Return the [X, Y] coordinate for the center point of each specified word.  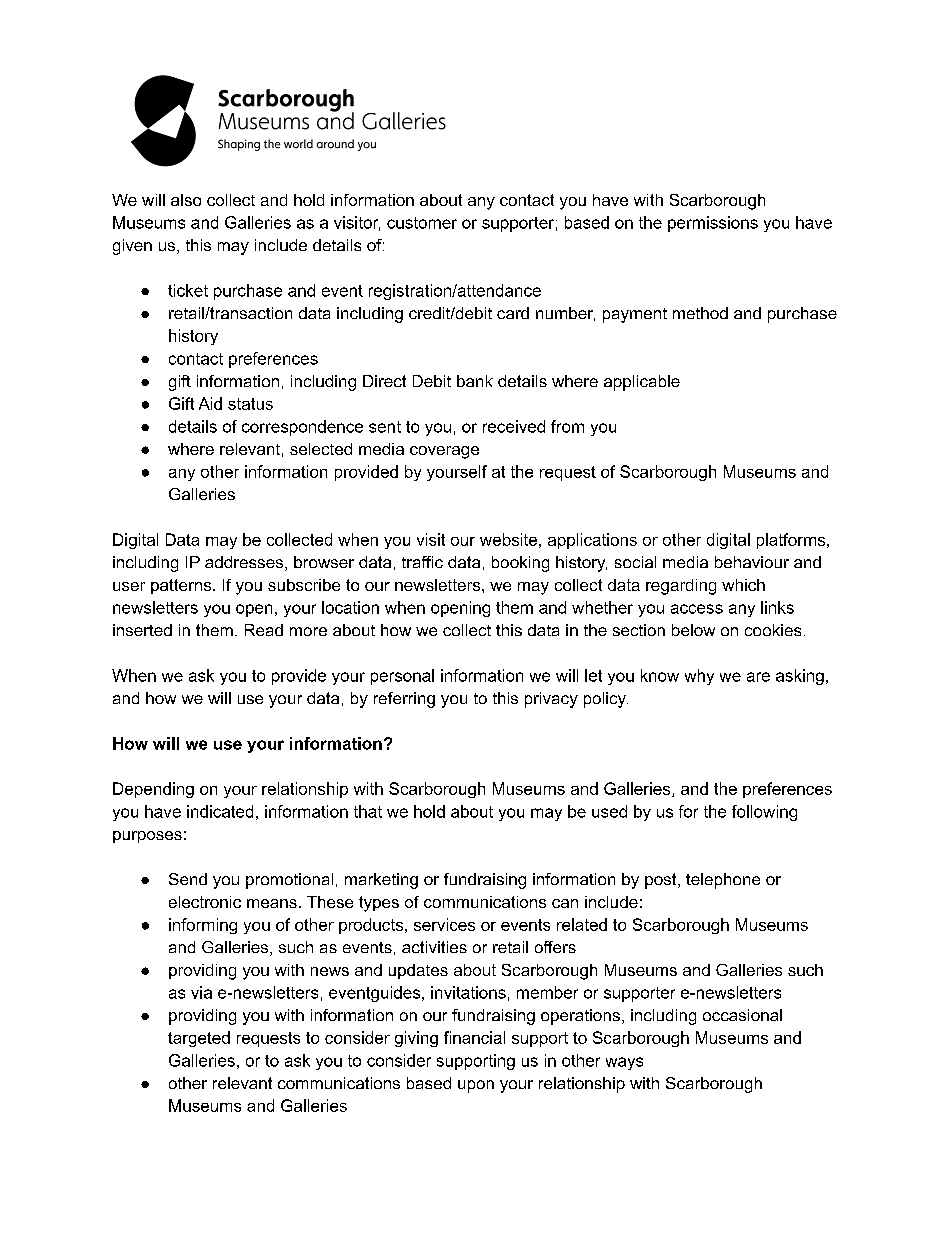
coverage [444, 452]
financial [474, 1037]
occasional [742, 1015]
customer [422, 223]
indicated [220, 811]
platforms [792, 541]
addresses [245, 563]
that [368, 811]
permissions [713, 224]
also [186, 200]
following [764, 813]
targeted [199, 1039]
